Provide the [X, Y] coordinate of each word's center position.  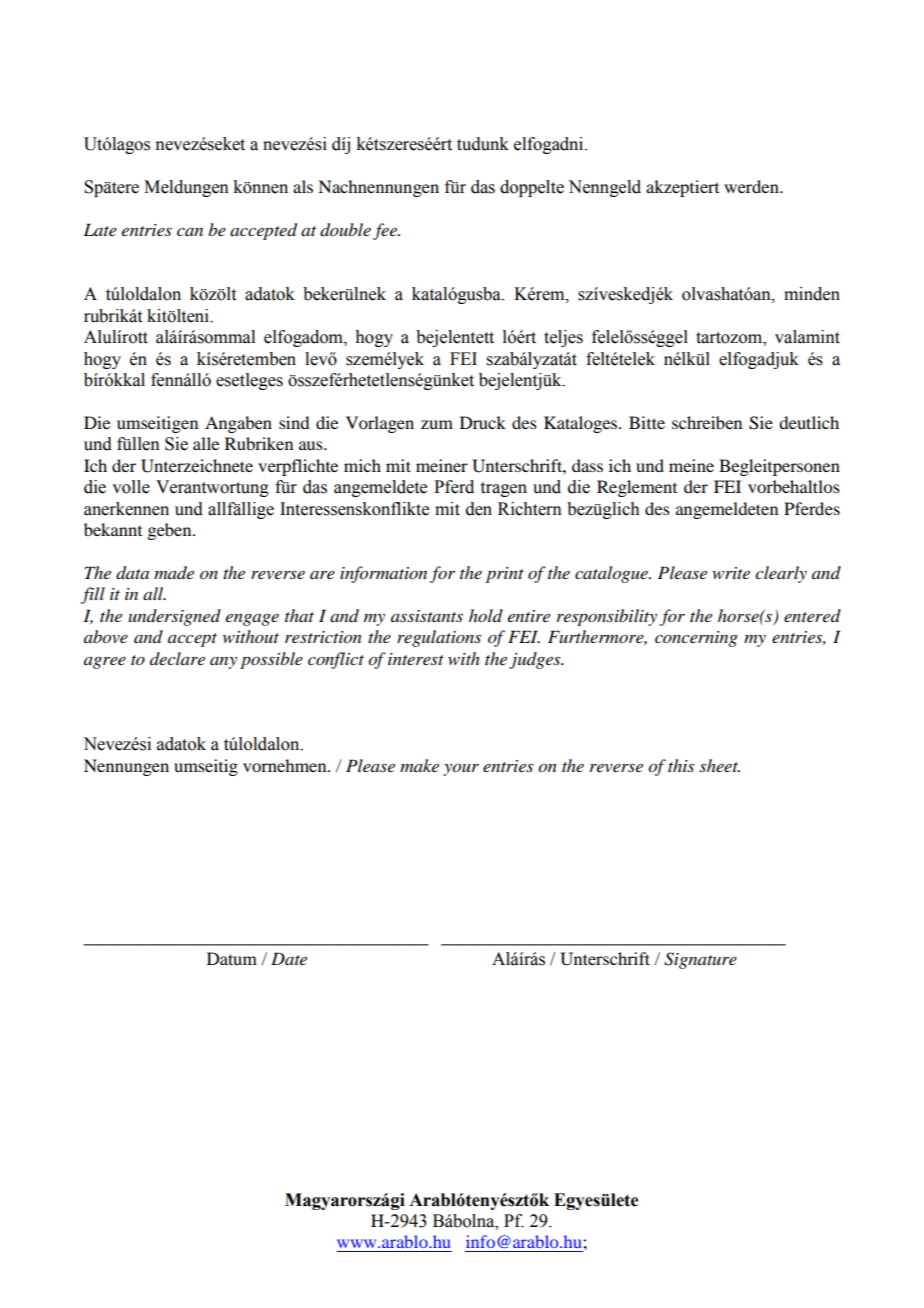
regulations [439, 638]
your [461, 769]
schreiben [707, 422]
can [190, 232]
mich [362, 465]
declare [177, 658]
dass [587, 465]
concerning [696, 639]
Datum [232, 958]
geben [170, 531]
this [681, 765]
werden [752, 186]
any [223, 663]
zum [437, 424]
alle [206, 443]
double [345, 230]
